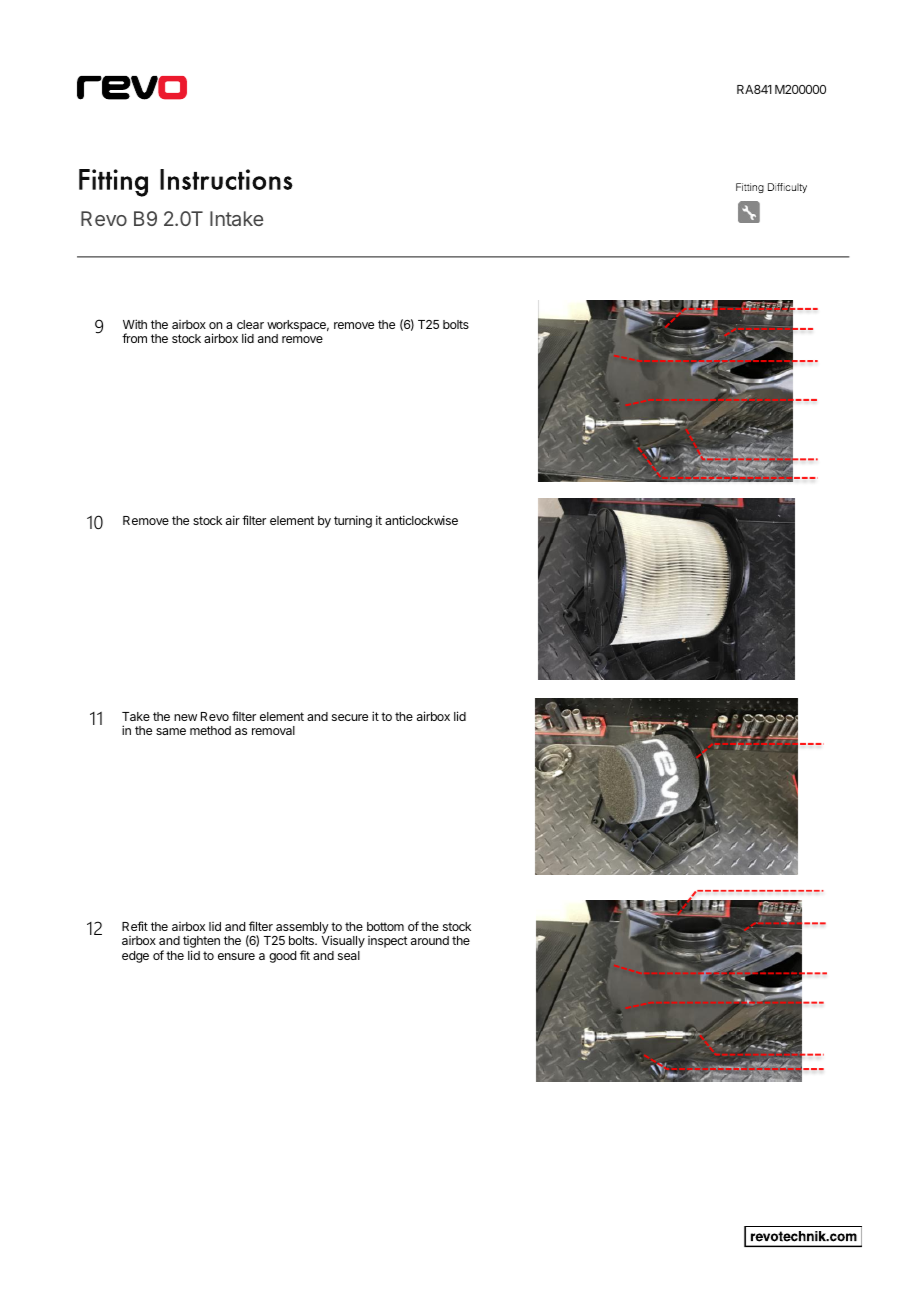  Describe the element at coordinates (134, 338) in the document. I see `from` at that location.
